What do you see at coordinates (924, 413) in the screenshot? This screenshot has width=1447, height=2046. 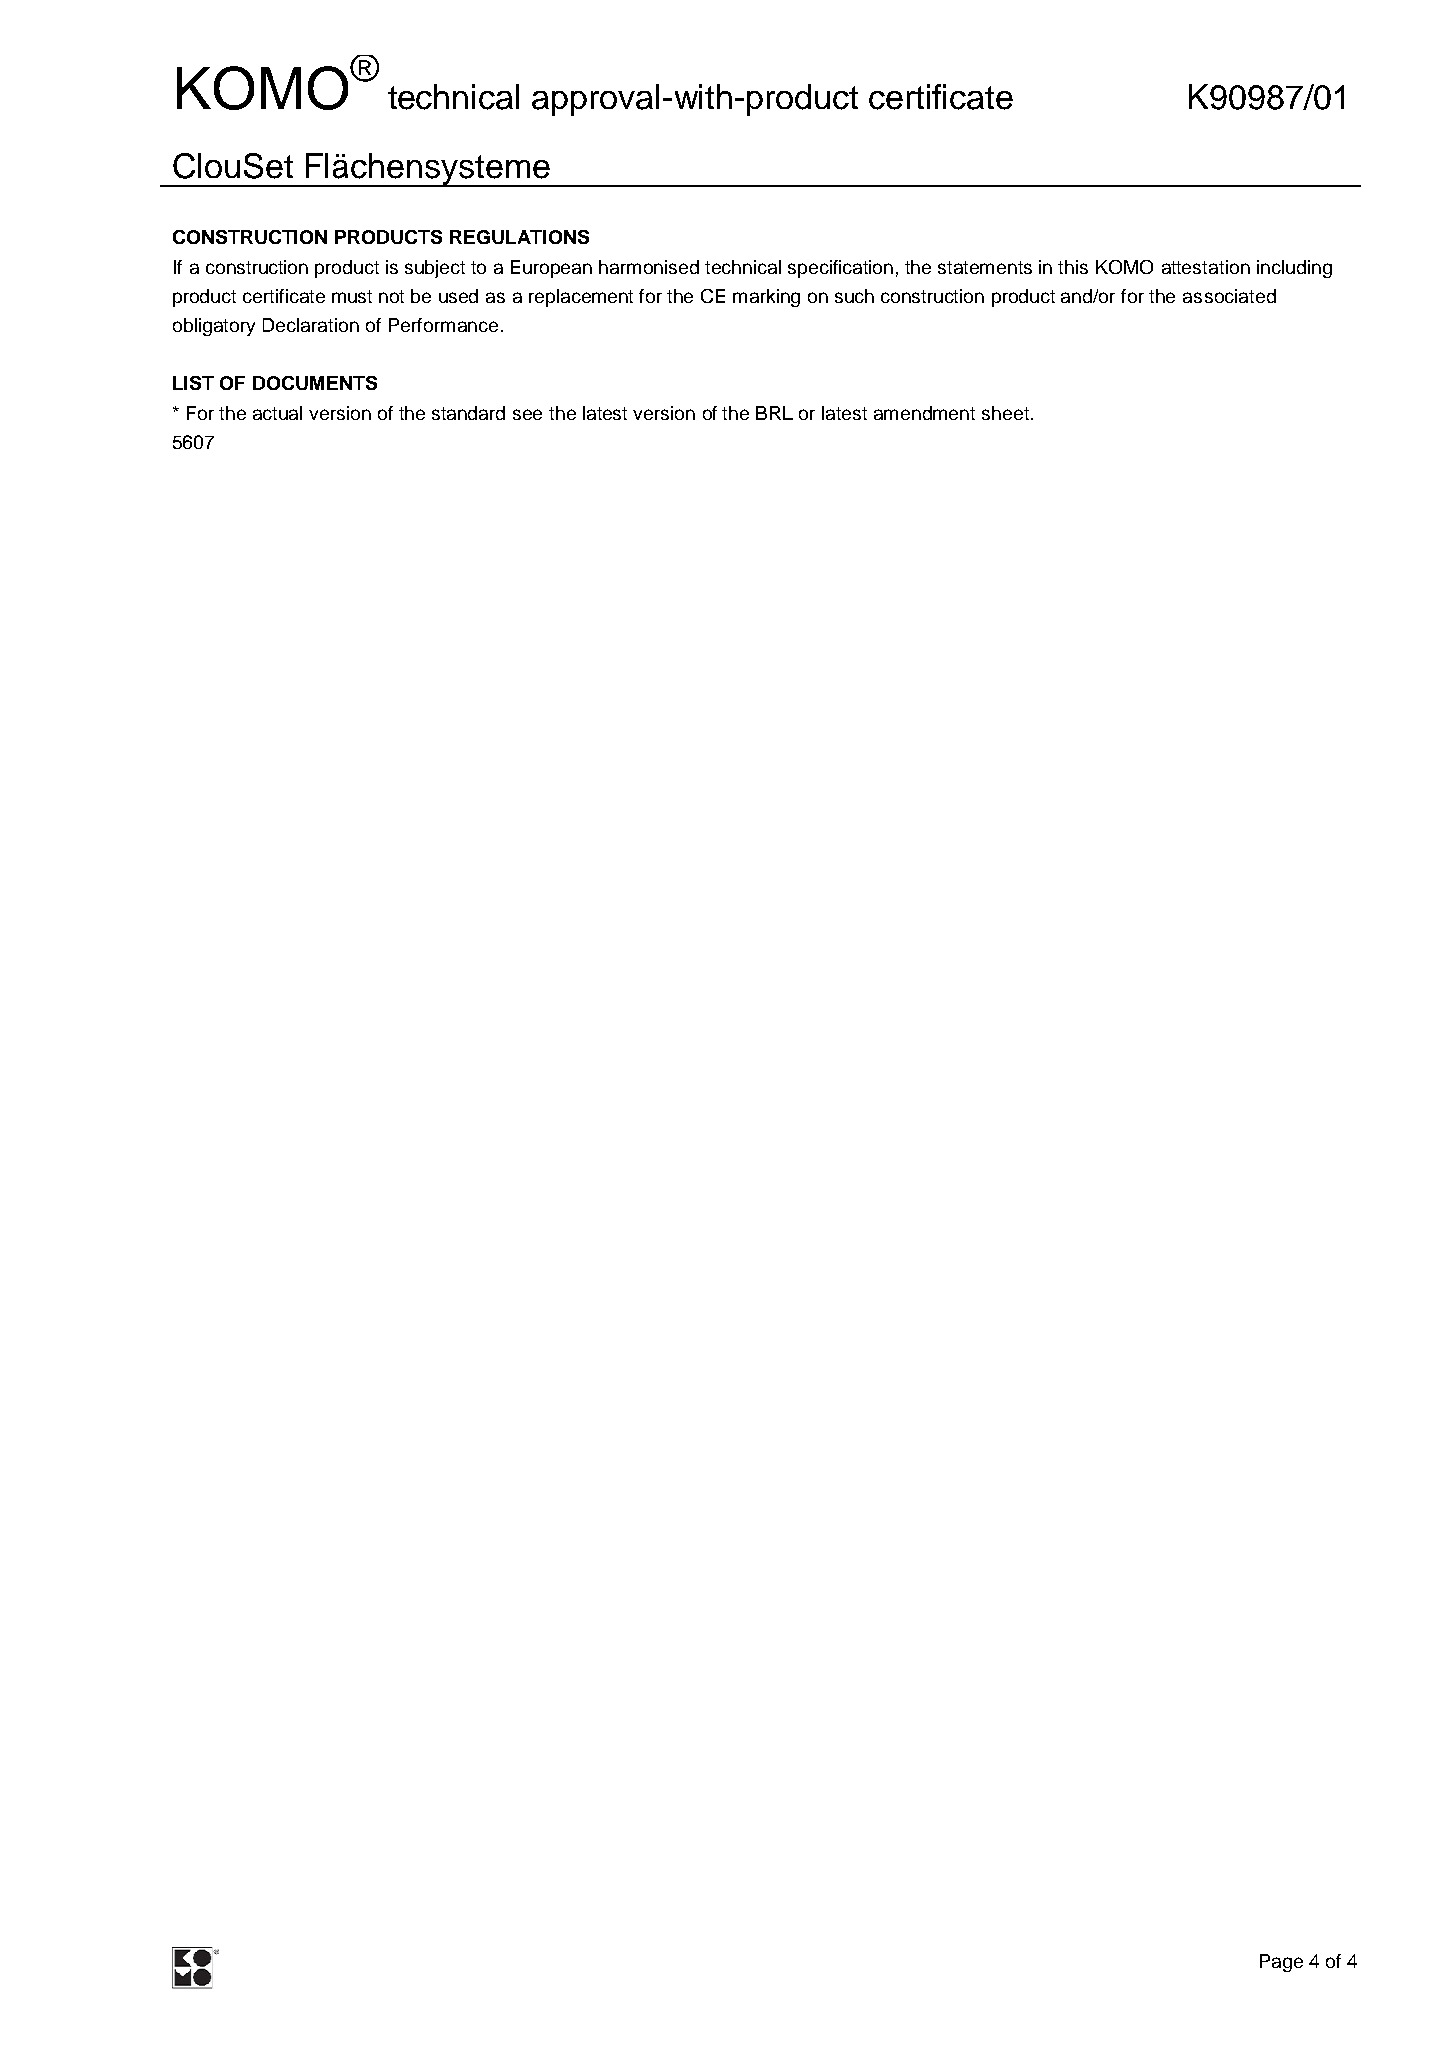 I see `amendment` at bounding box center [924, 413].
